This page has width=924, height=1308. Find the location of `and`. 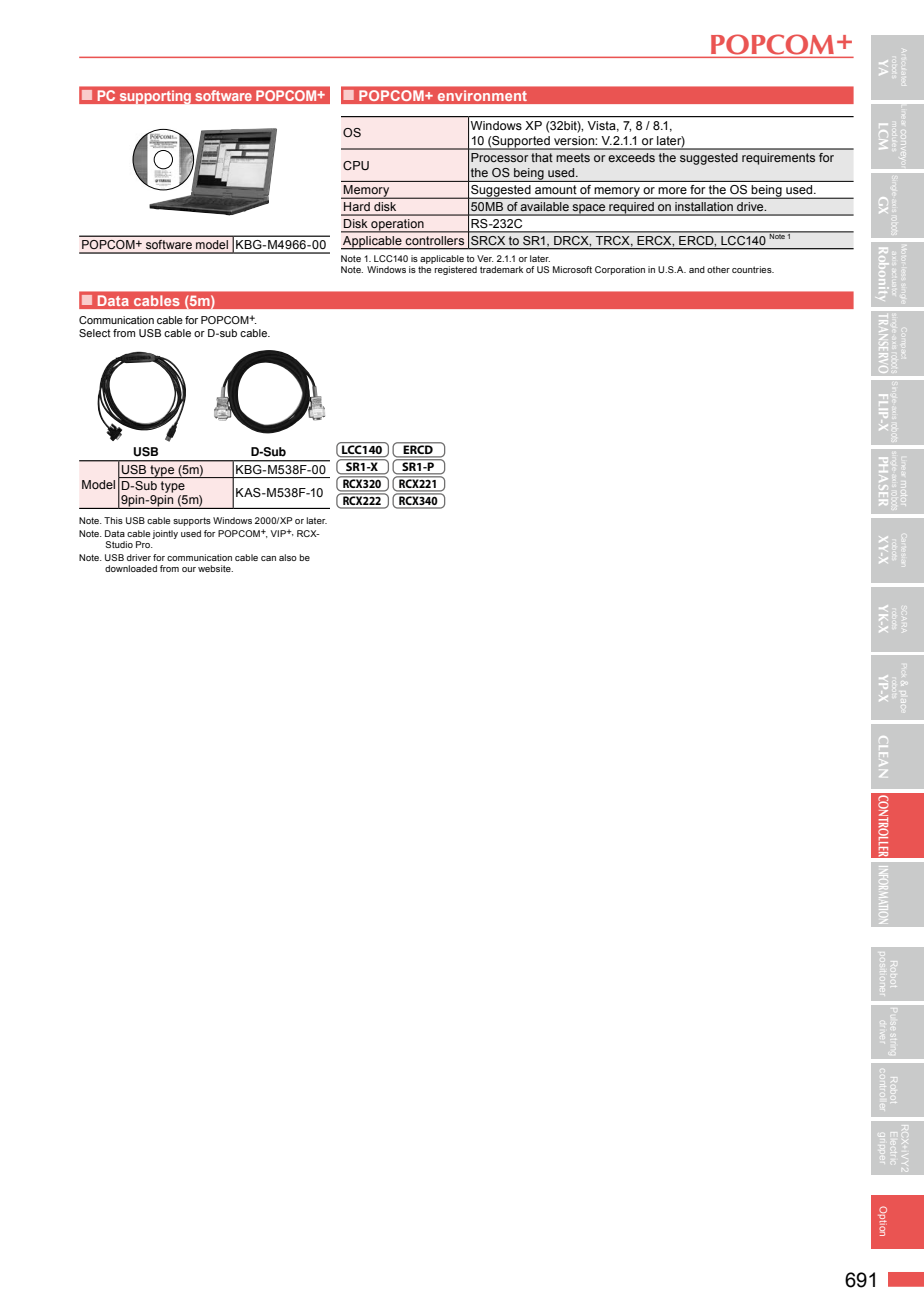

and is located at coordinates (697, 269).
